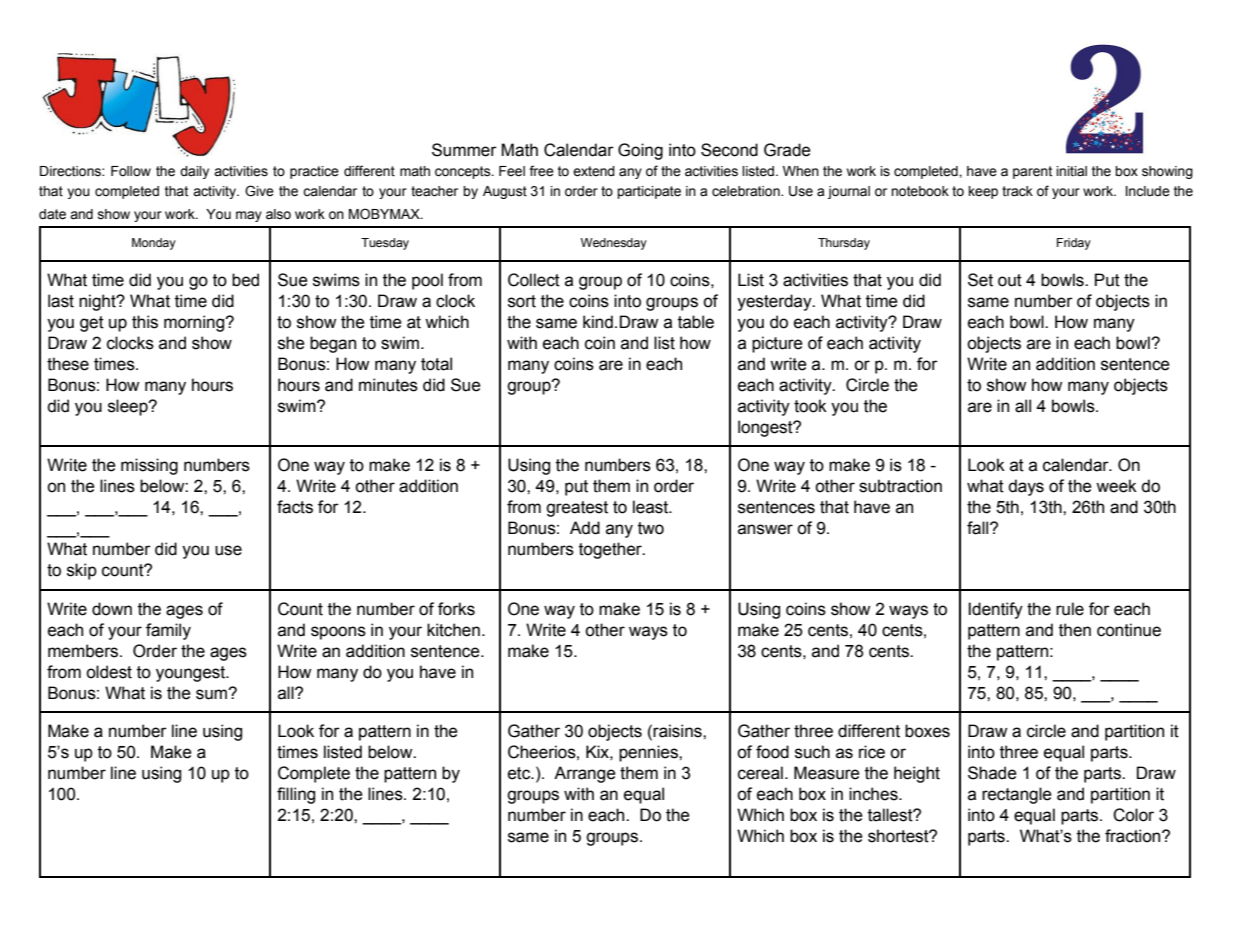  Describe the element at coordinates (696, 322) in the screenshot. I see `table` at that location.
